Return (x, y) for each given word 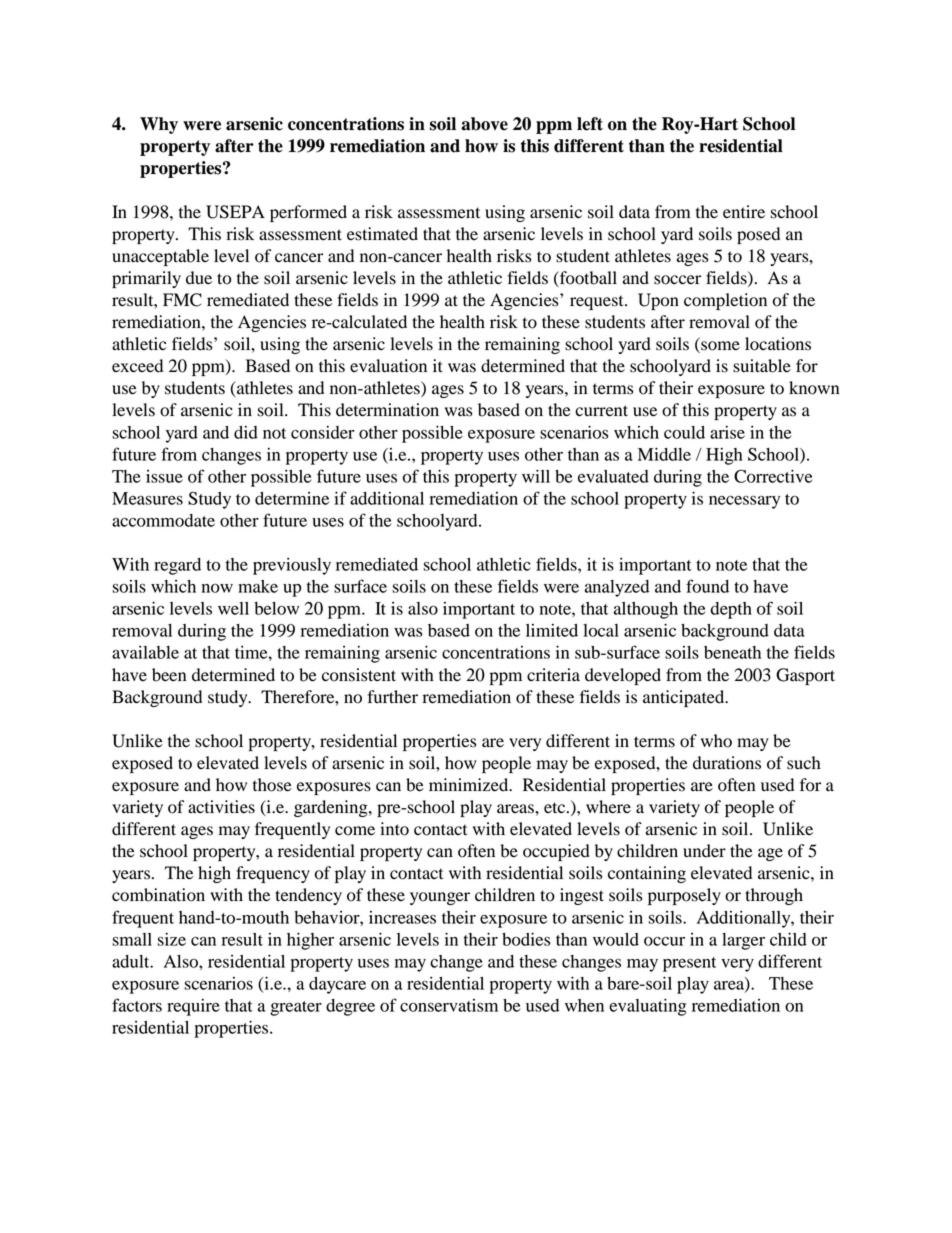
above (484, 124)
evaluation (388, 366)
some (719, 347)
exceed (137, 366)
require (193, 1007)
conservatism (449, 1005)
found (707, 586)
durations (727, 763)
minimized (470, 785)
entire (744, 212)
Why (159, 125)
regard (177, 566)
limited (552, 630)
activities (221, 807)
